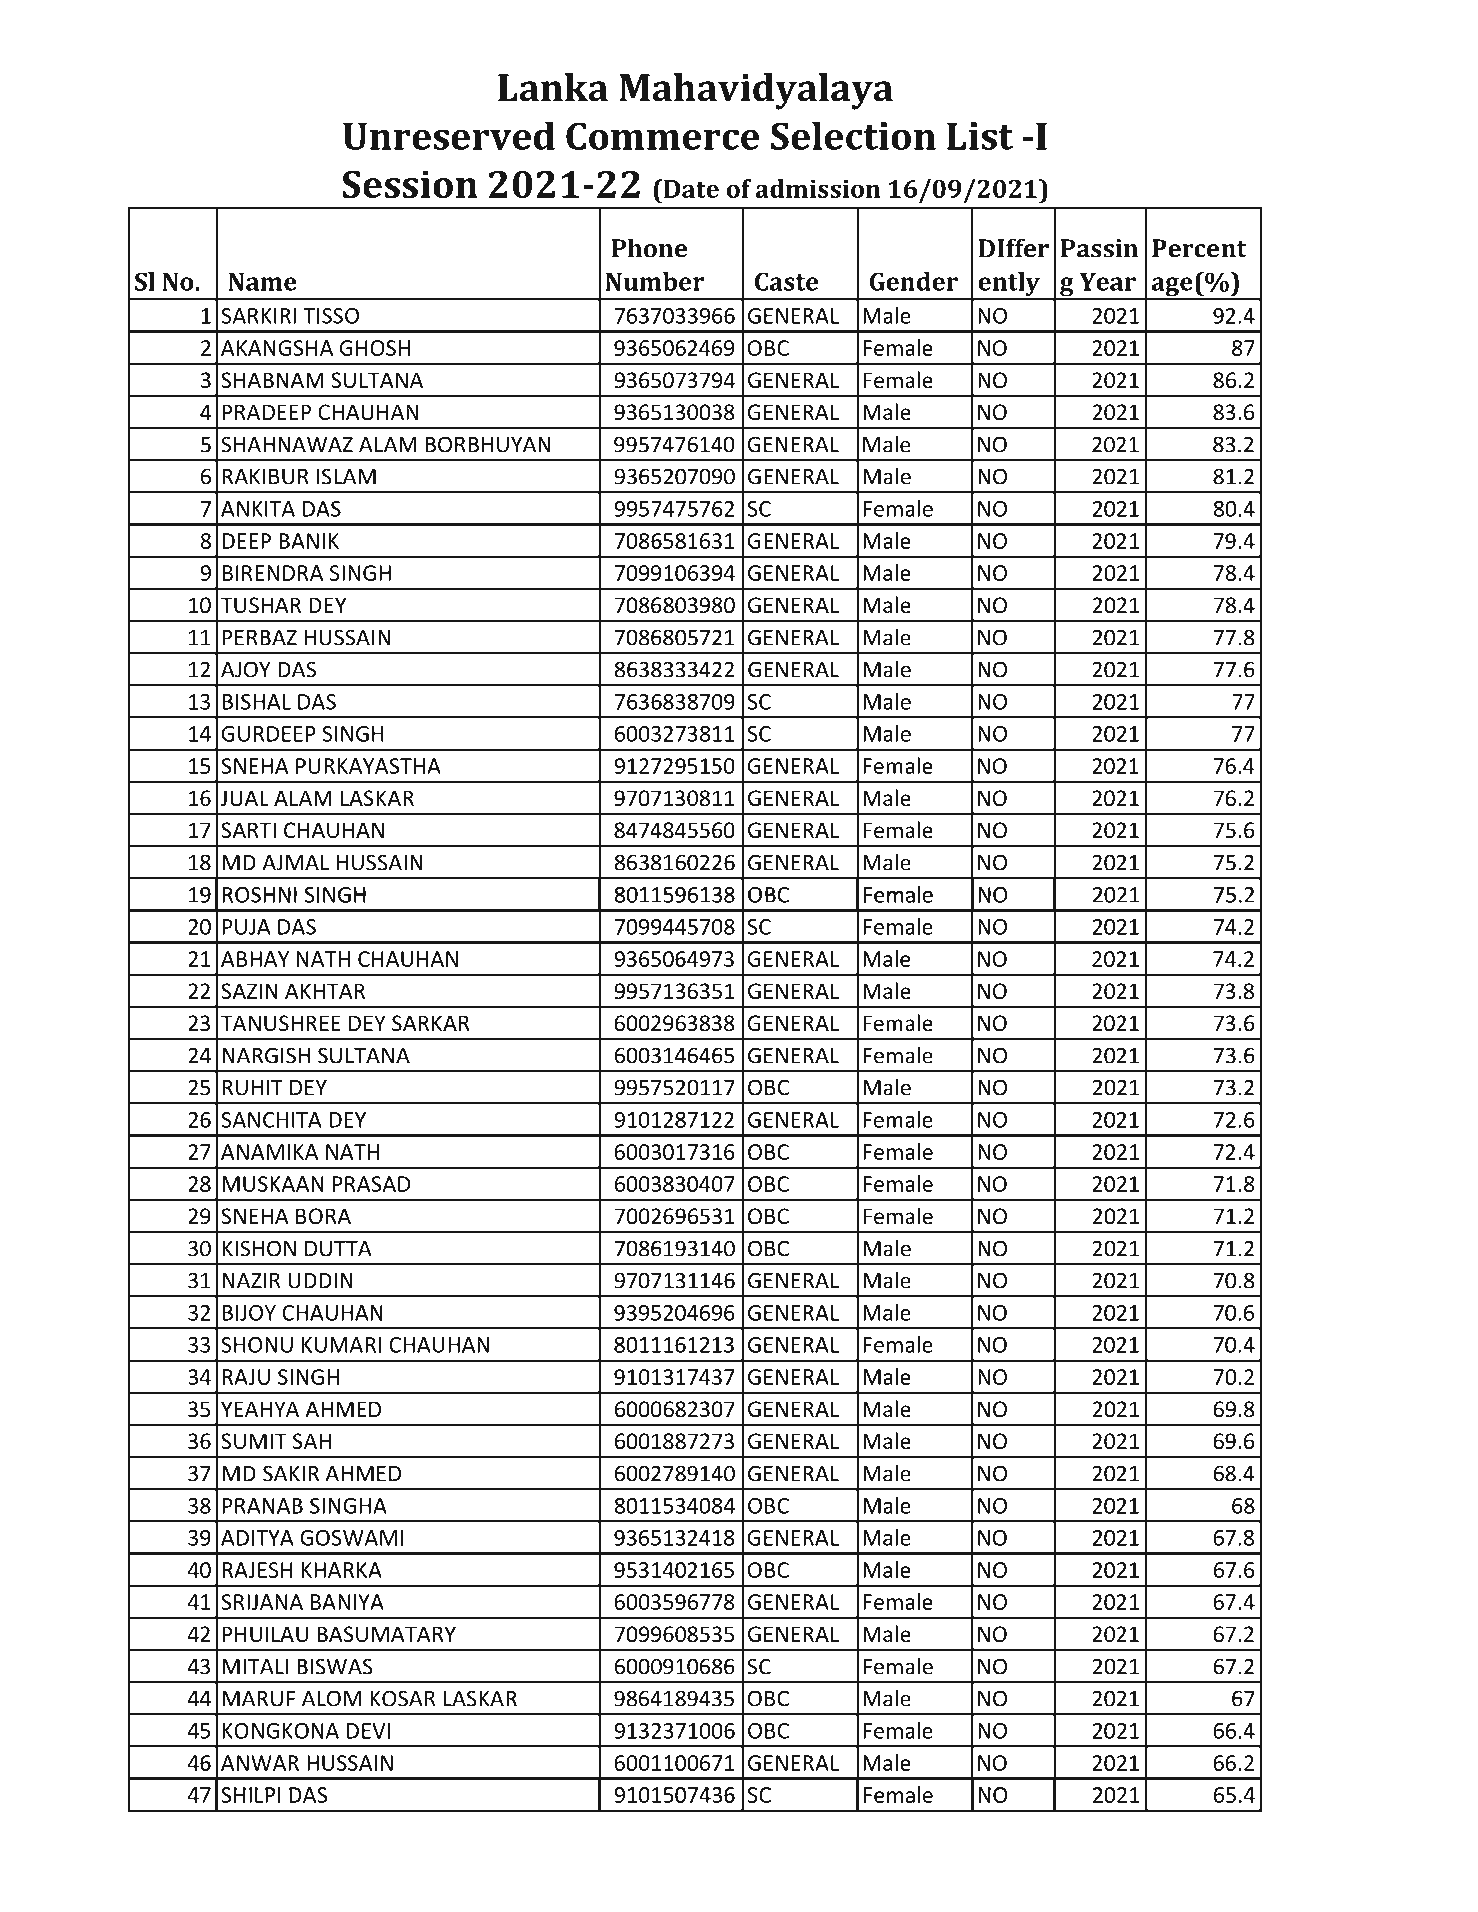 The height and width of the screenshot is (1912, 1478). I want to click on List, so click(980, 136).
